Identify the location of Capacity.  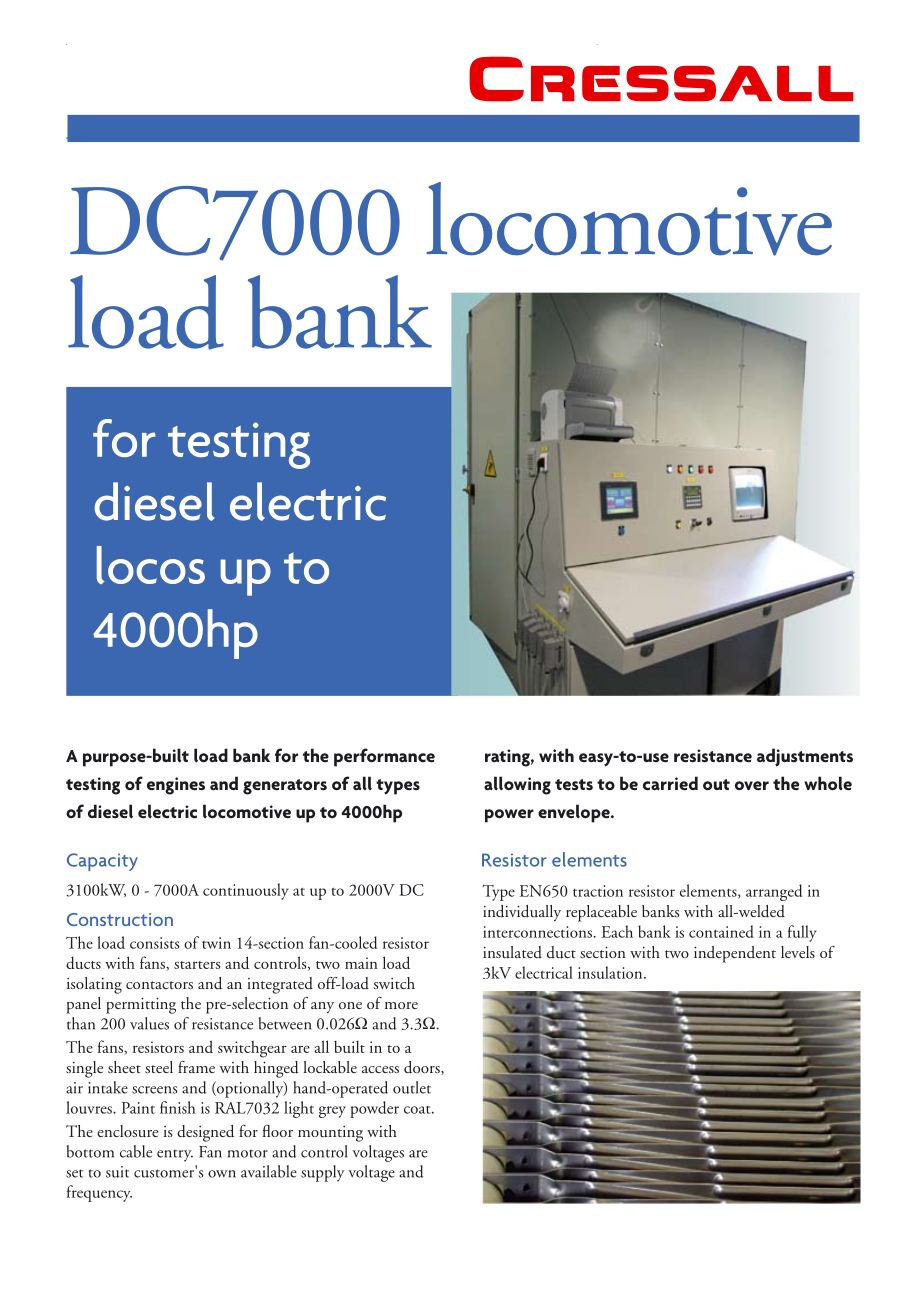
(102, 862).
